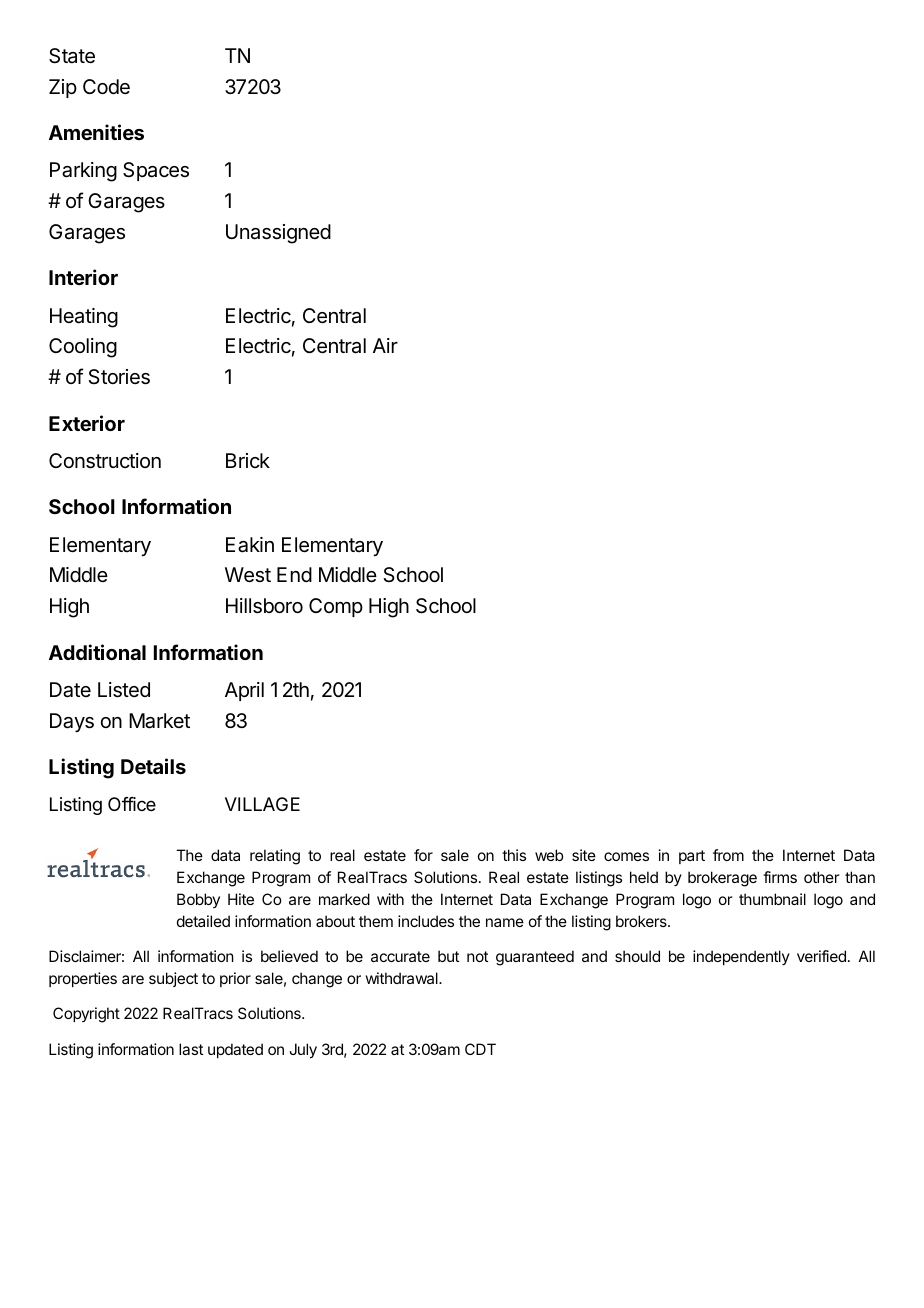 This screenshot has width=924, height=1308. Describe the element at coordinates (480, 1049) in the screenshot. I see `CDT` at that location.
